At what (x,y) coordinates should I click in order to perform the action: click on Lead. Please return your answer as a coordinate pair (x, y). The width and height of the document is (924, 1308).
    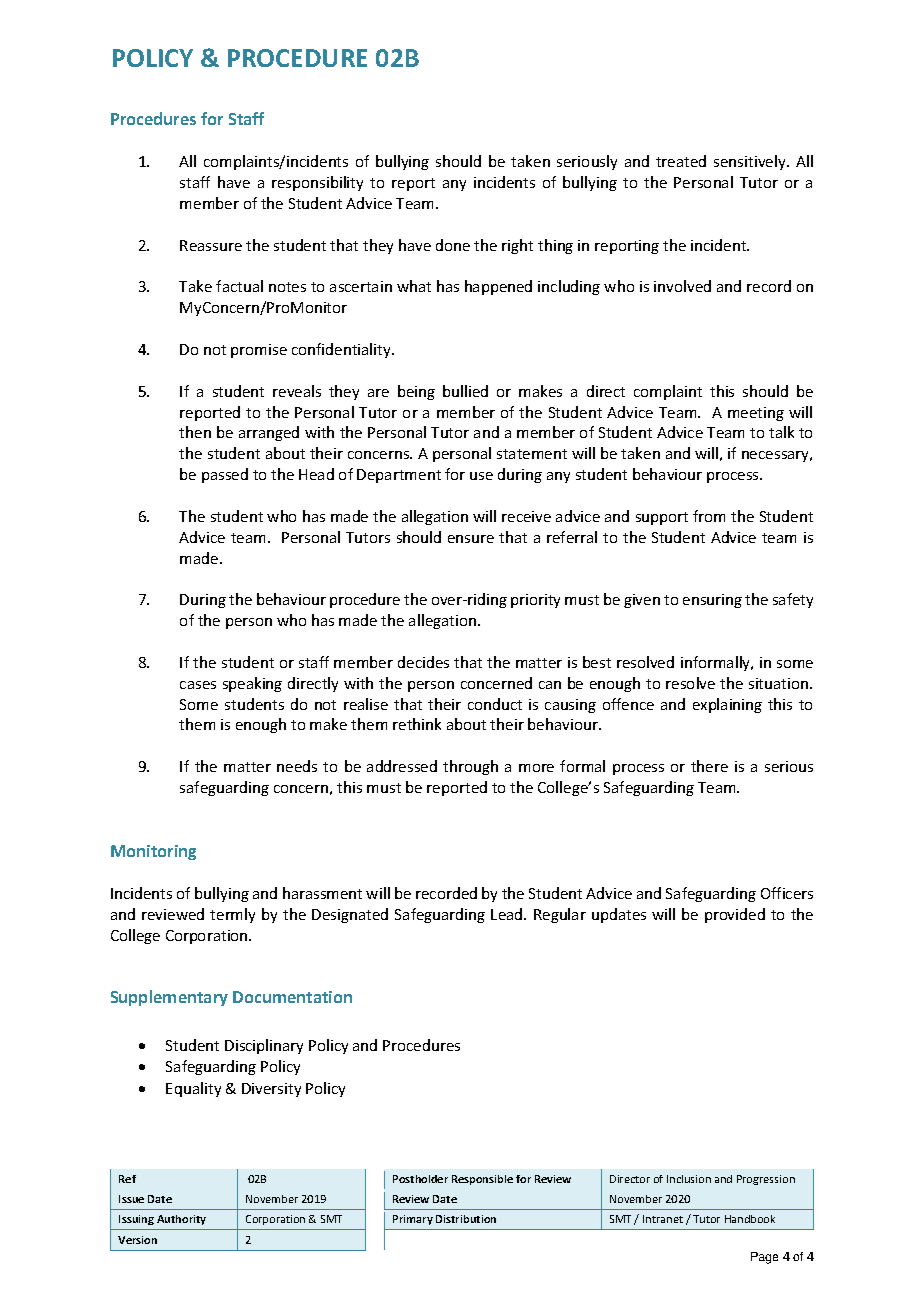
    Looking at the image, I should click on (508, 914).
